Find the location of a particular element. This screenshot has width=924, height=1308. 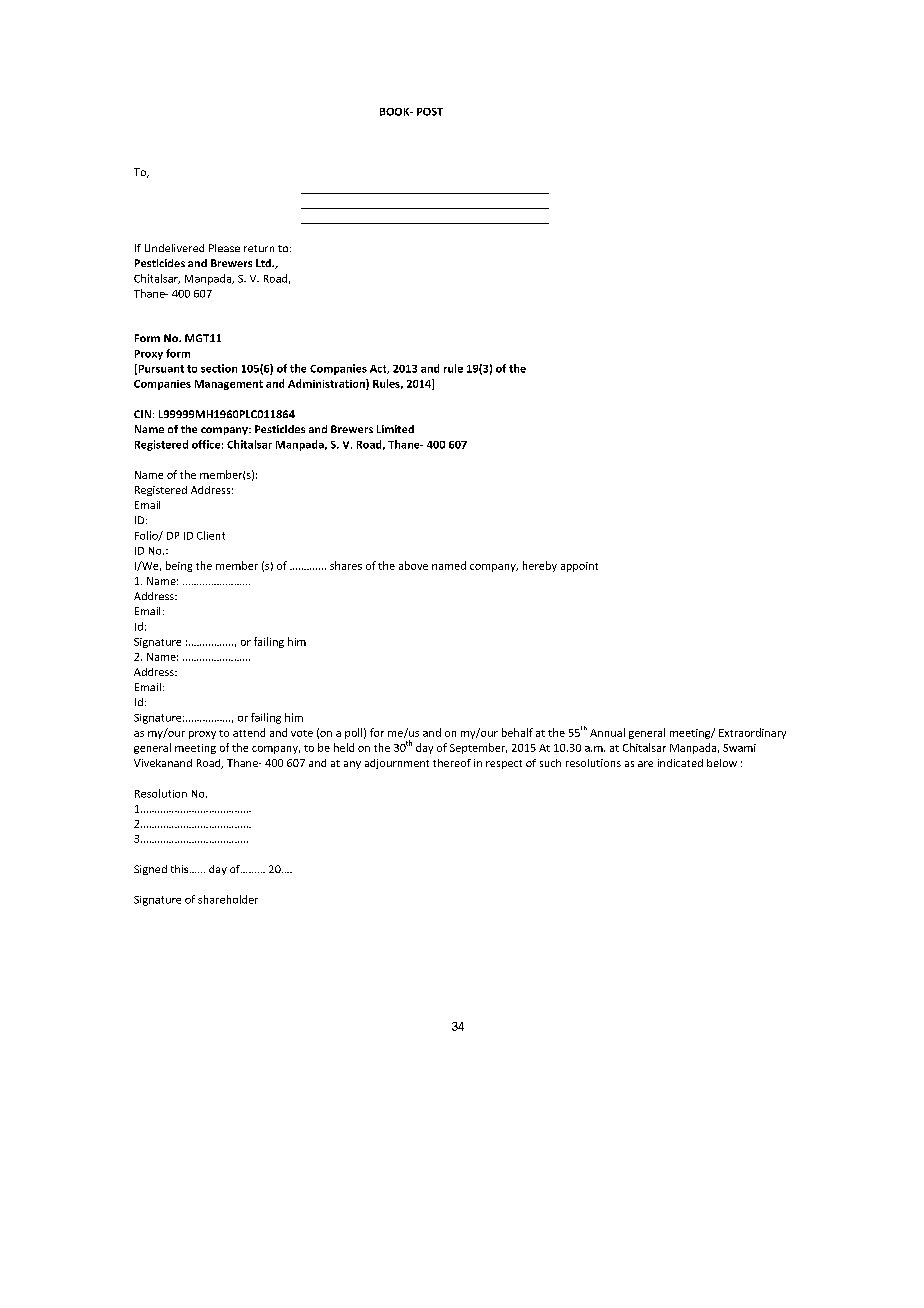

Ltd is located at coordinates (264, 263).
